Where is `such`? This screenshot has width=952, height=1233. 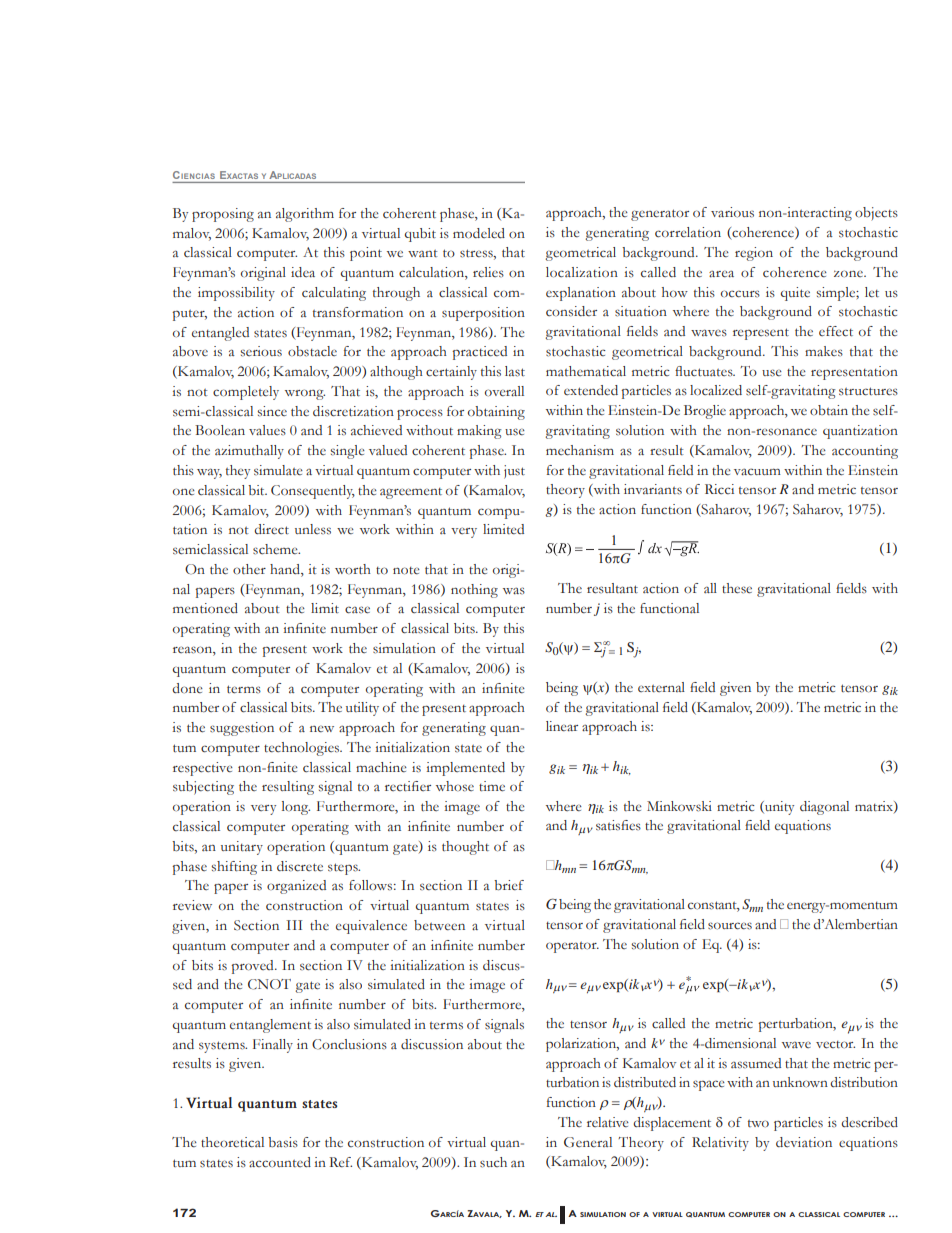
such is located at coordinates (493, 1162).
